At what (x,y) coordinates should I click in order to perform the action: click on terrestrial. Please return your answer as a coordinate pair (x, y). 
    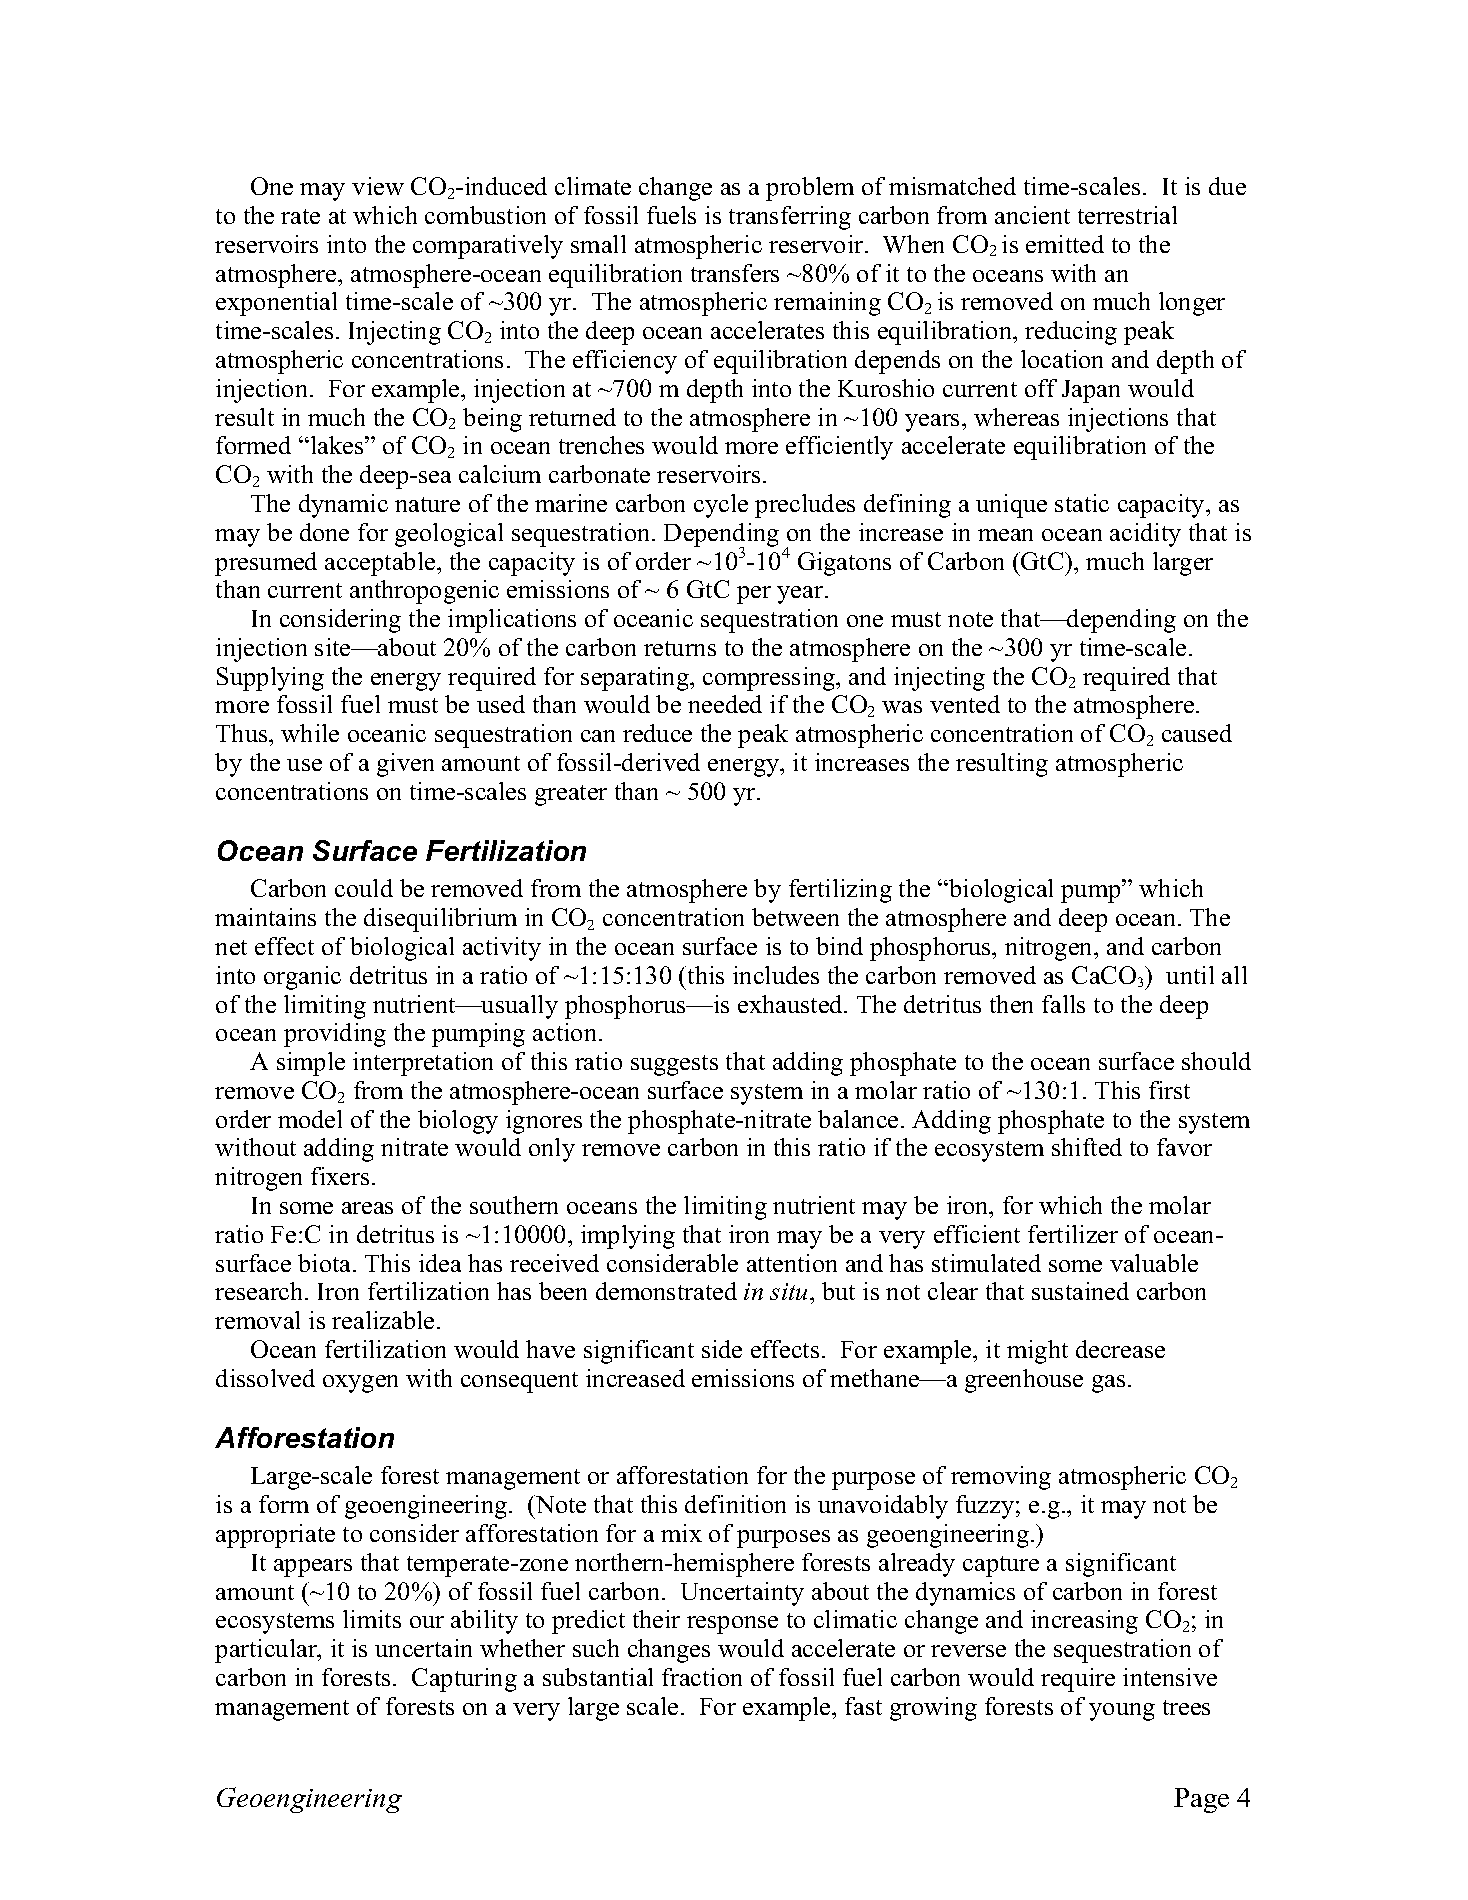
    Looking at the image, I should click on (1127, 215).
